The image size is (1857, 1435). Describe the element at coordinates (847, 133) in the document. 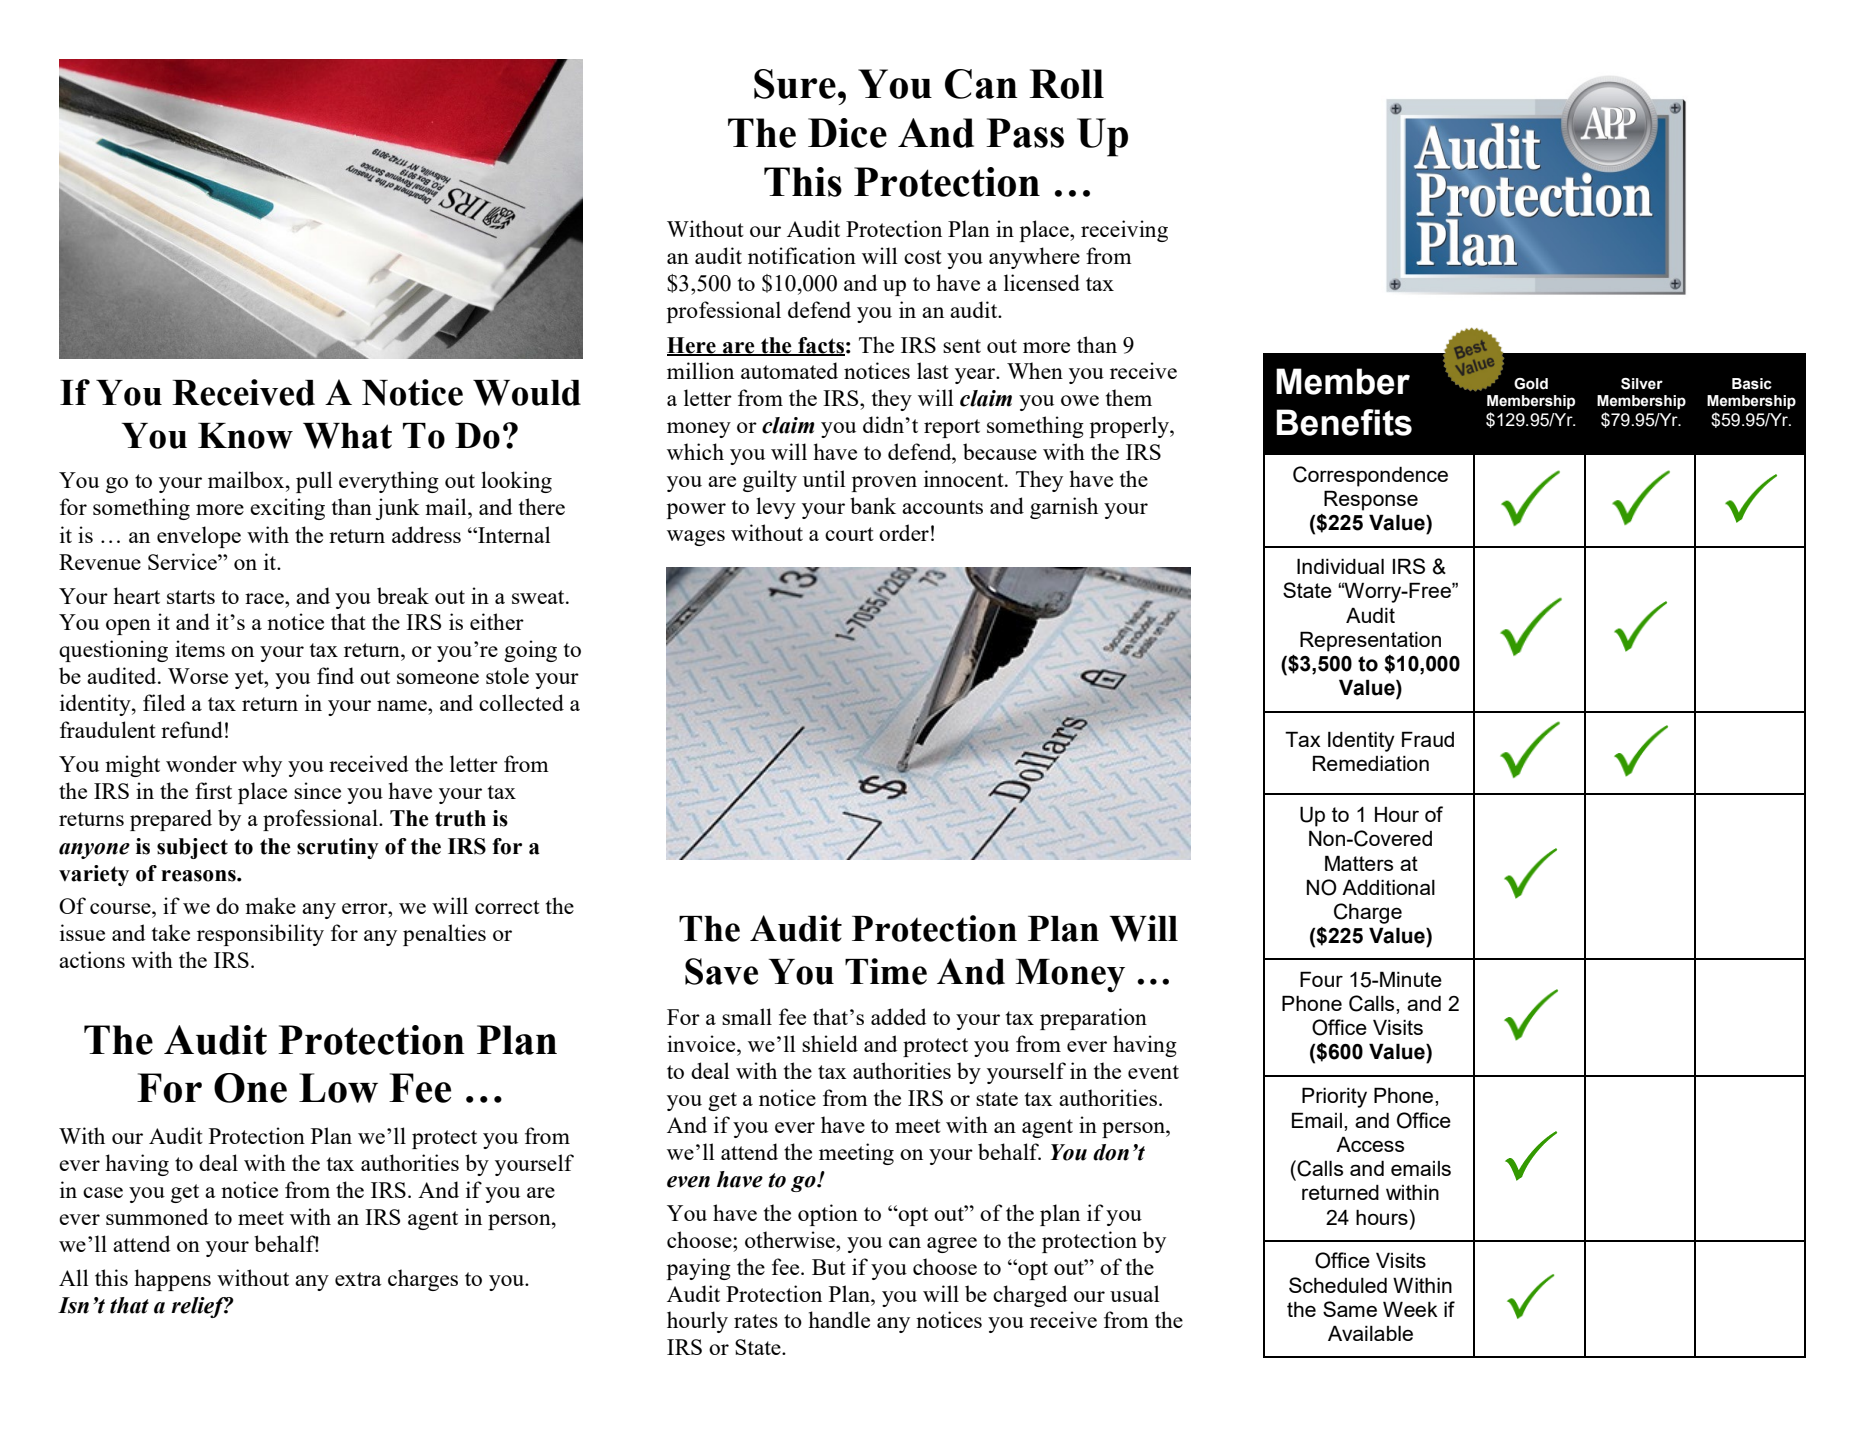

I see `Dice` at that location.
